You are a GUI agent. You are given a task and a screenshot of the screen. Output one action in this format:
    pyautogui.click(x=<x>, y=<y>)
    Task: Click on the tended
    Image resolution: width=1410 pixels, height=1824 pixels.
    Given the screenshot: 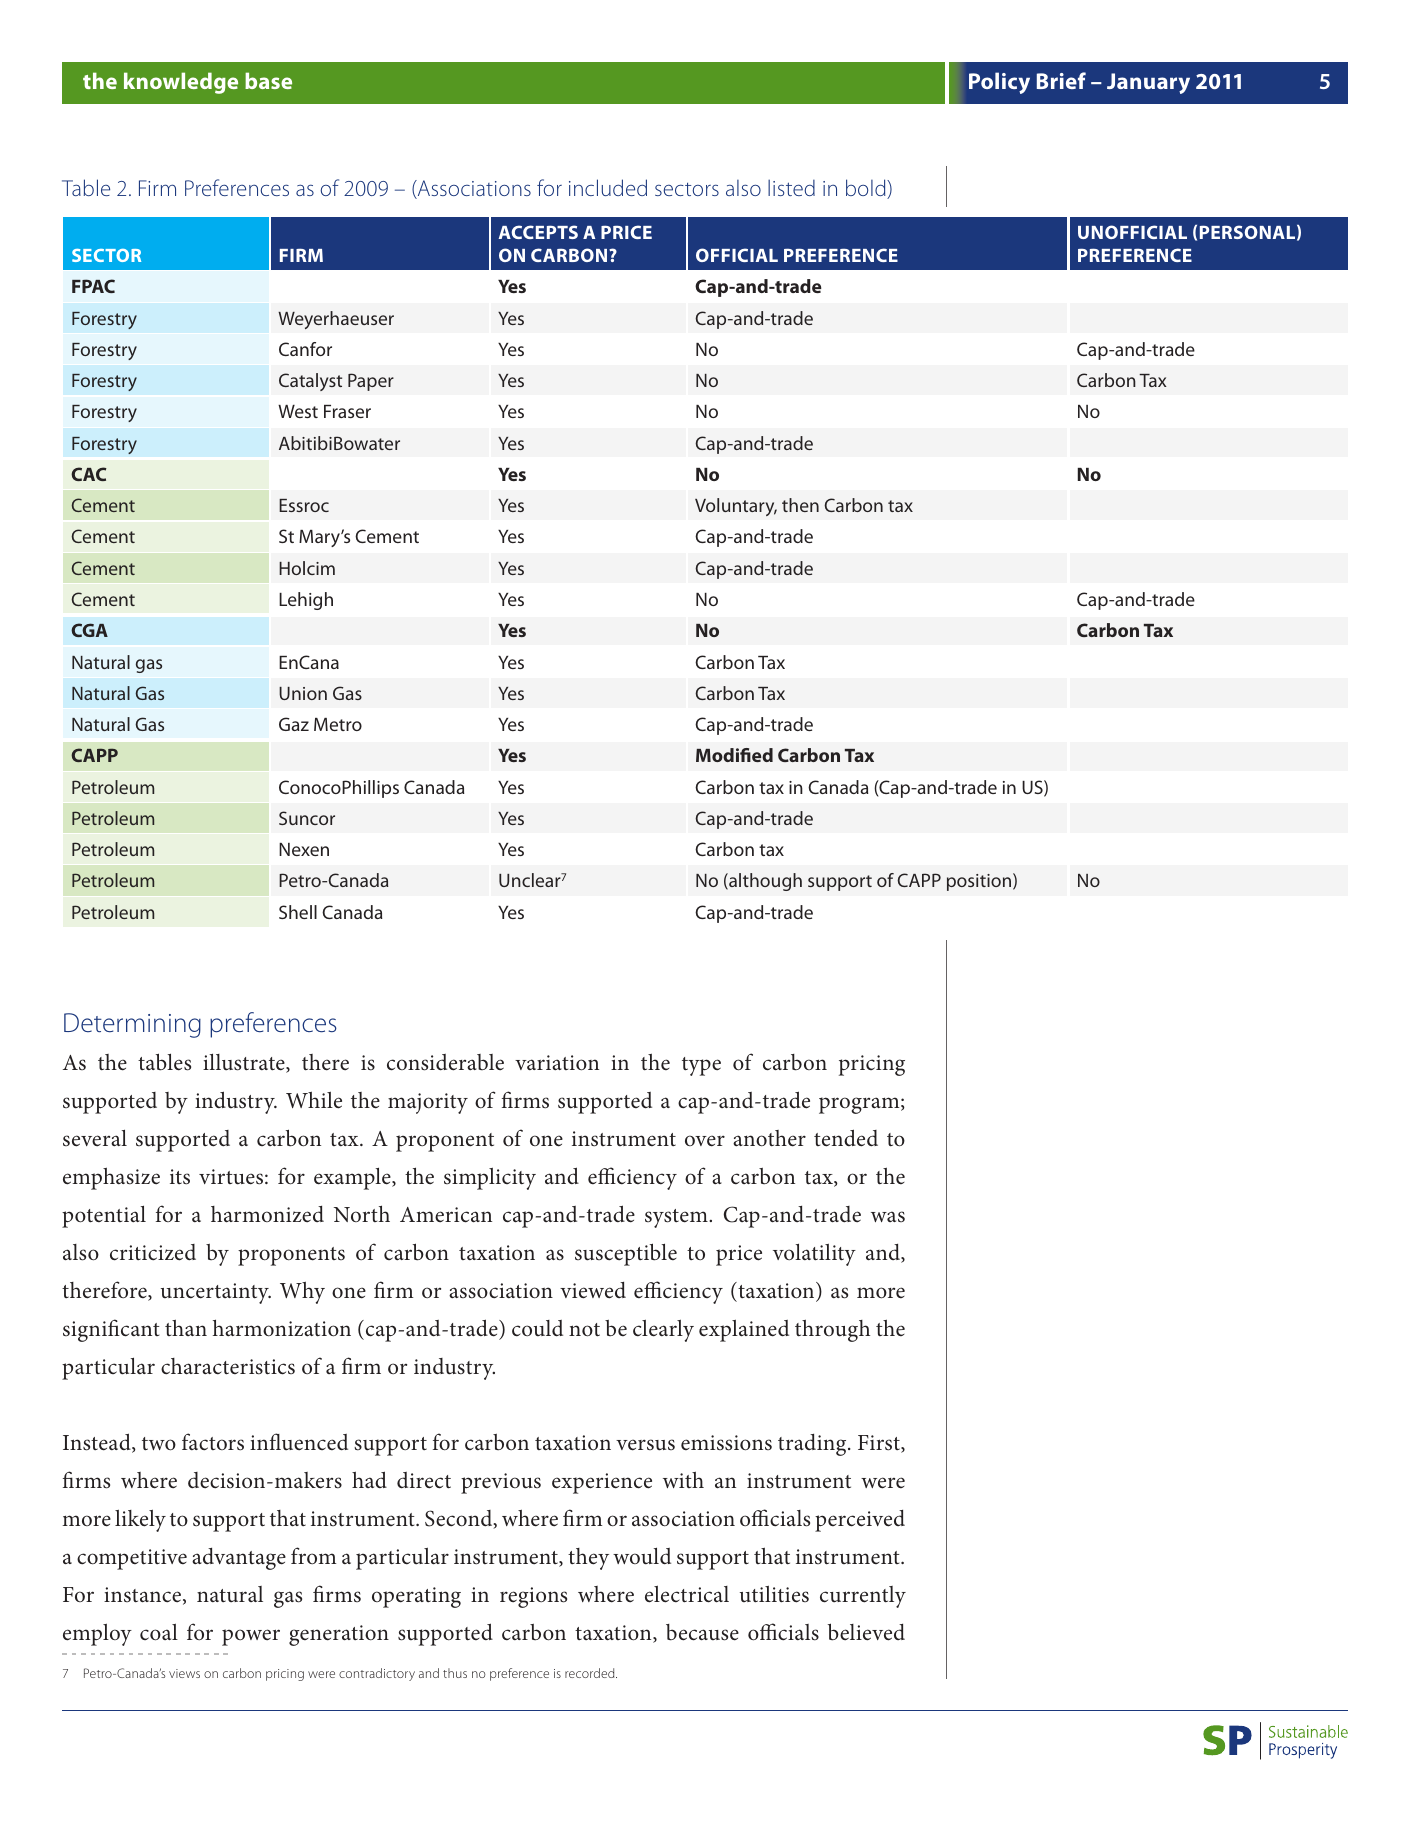 What is the action you would take?
    pyautogui.click(x=846, y=1138)
